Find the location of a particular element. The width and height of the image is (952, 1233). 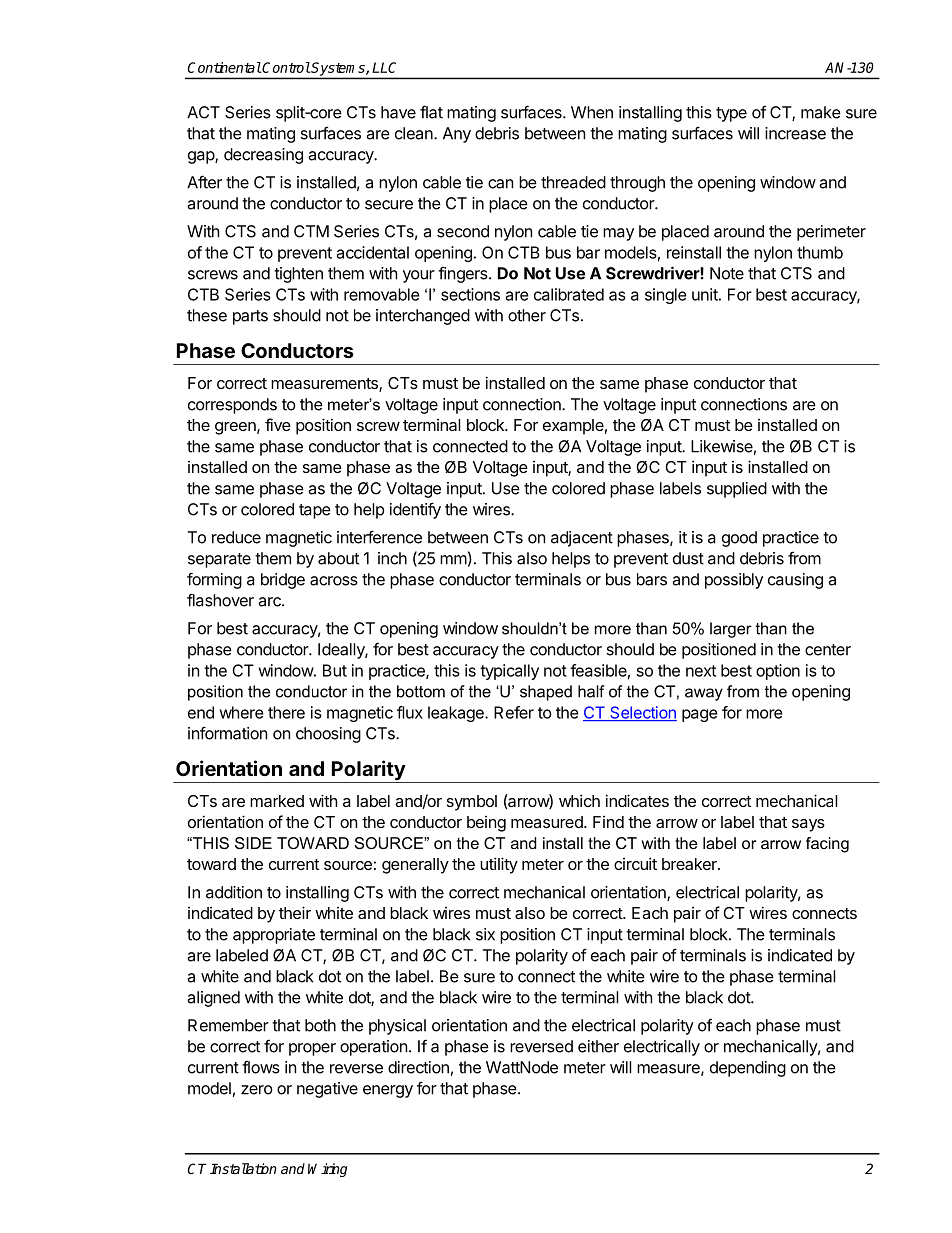

typically is located at coordinates (509, 672).
